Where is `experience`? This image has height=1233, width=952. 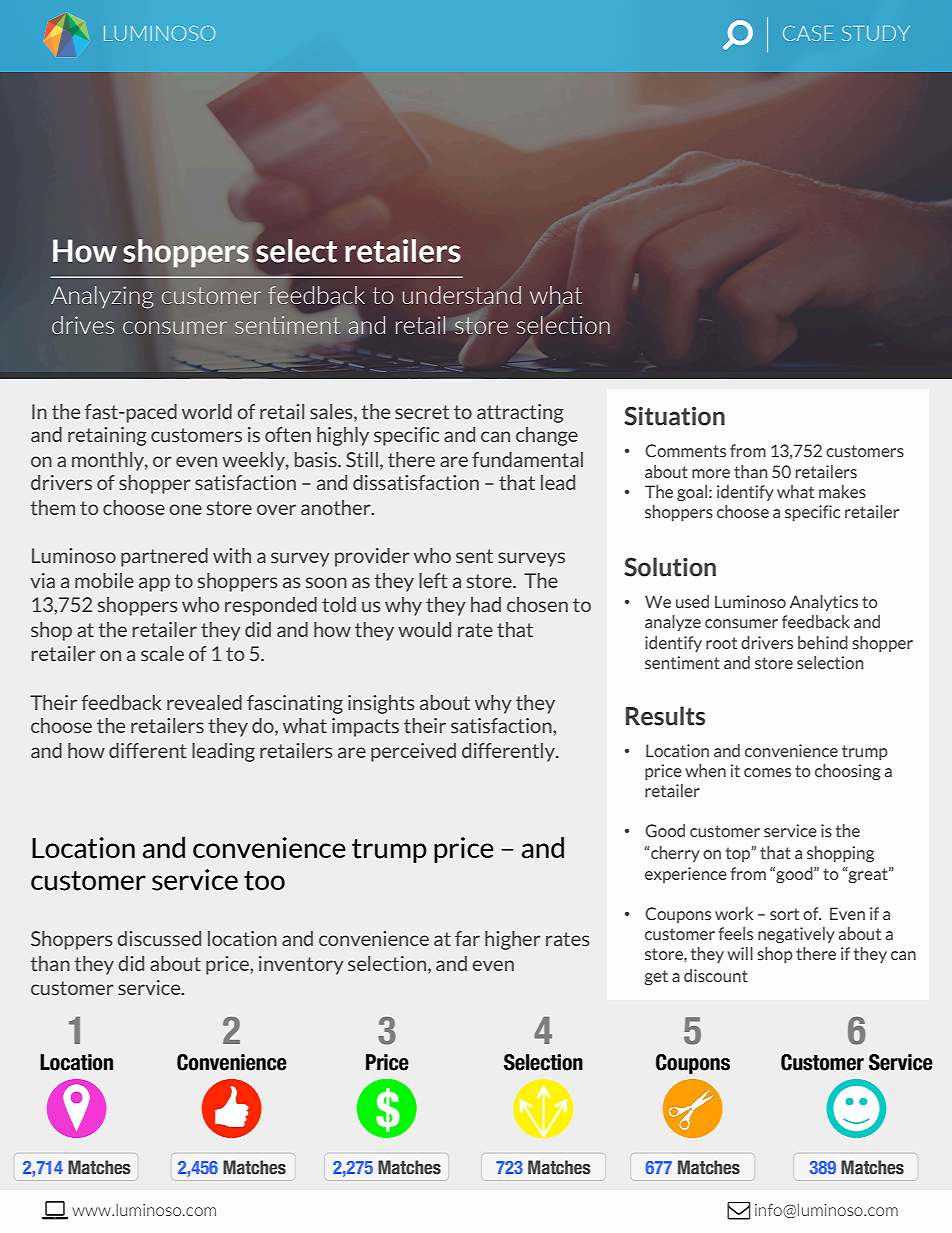 experience is located at coordinates (686, 875).
